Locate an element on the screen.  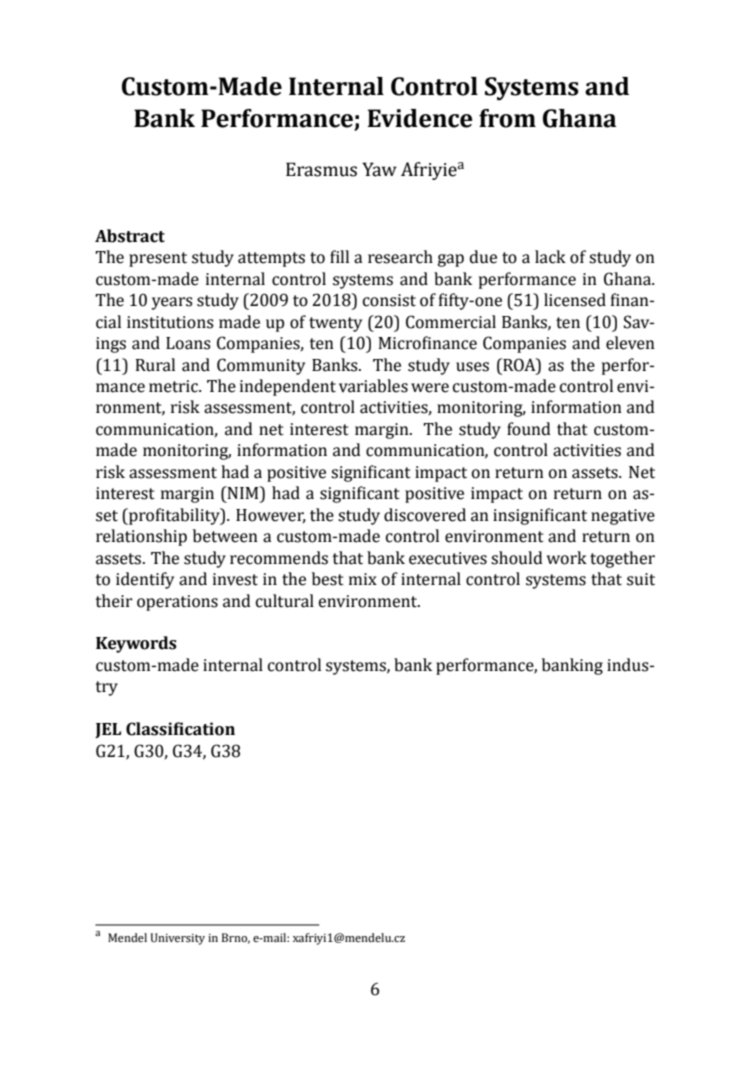
Abstract is located at coordinates (130, 236).
